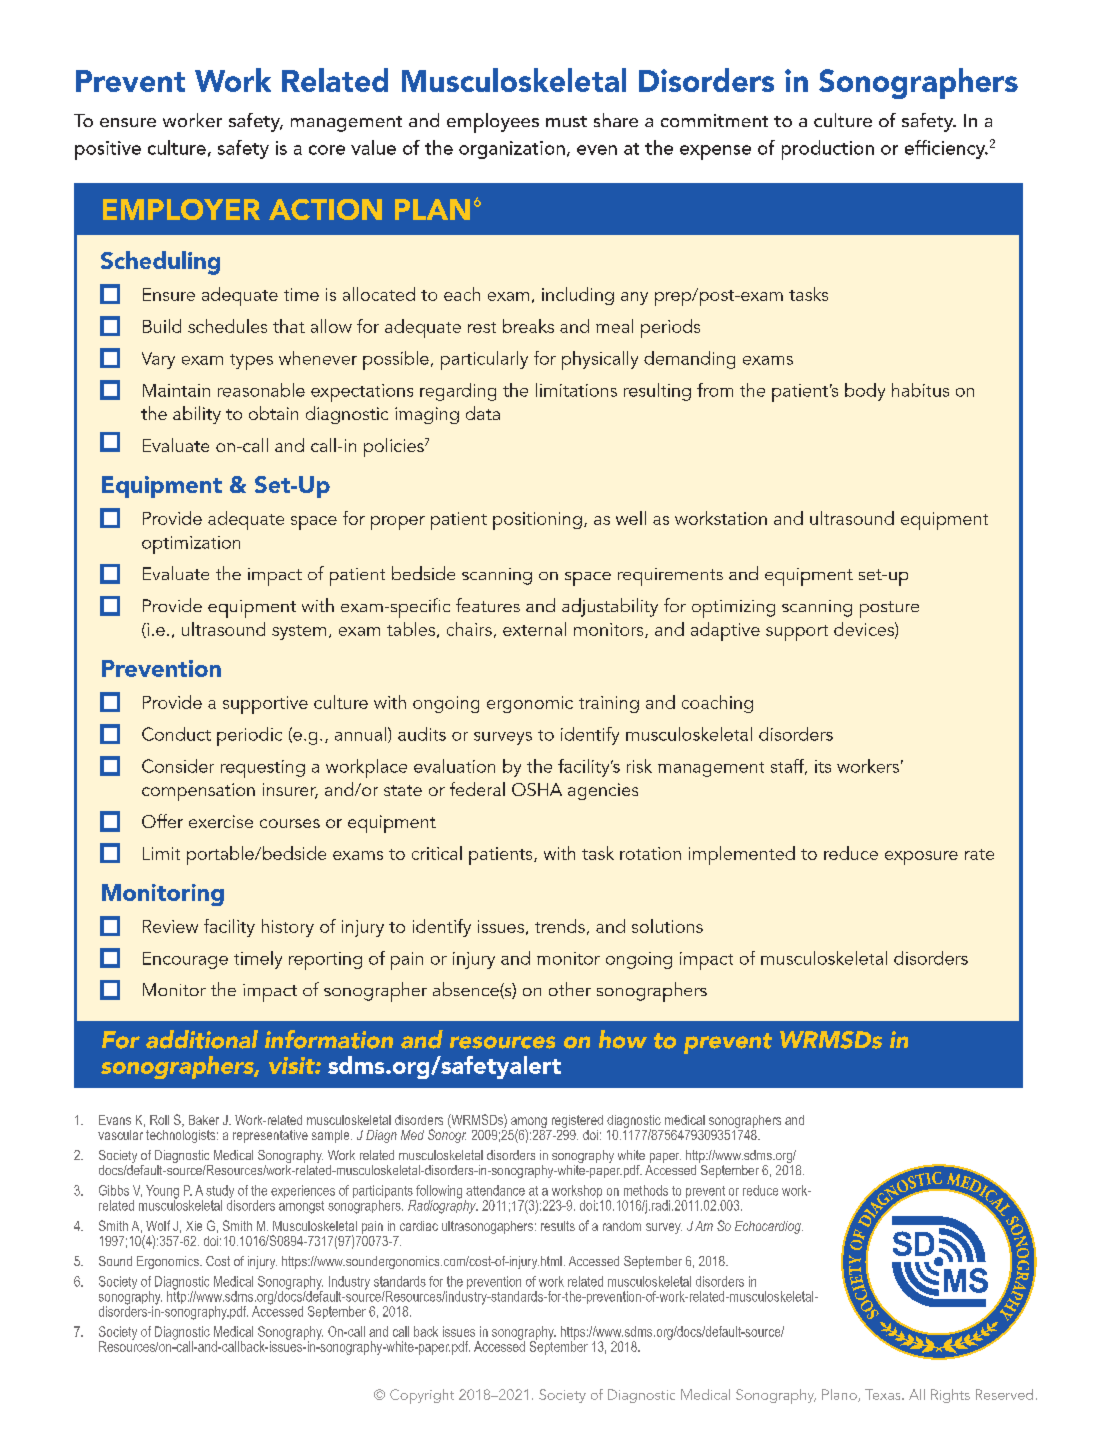  What do you see at coordinates (537, 521) in the screenshot?
I see `positioning` at bounding box center [537, 521].
